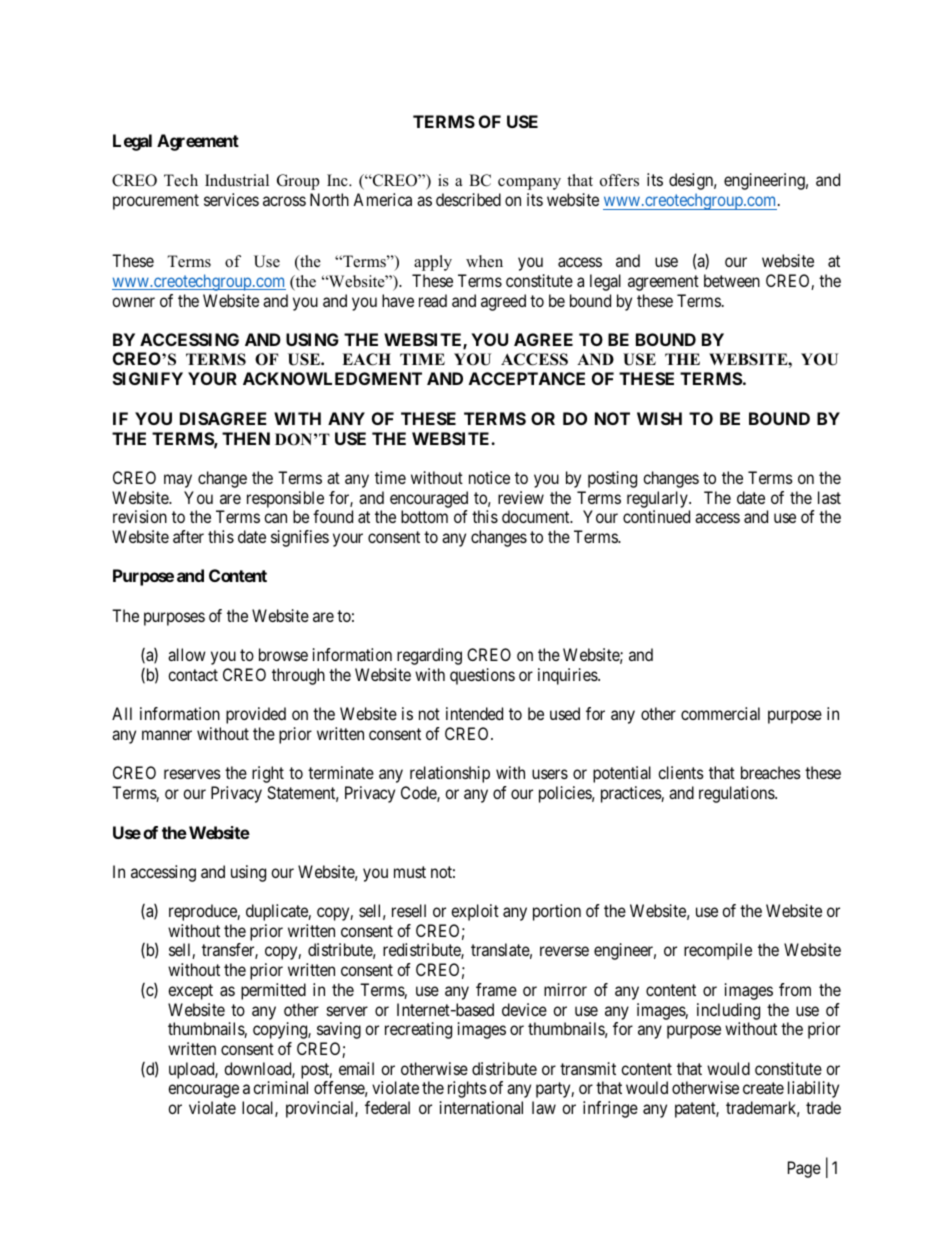 The width and height of the screenshot is (952, 1233). Describe the element at coordinates (231, 199) in the screenshot. I see `services` at that location.
